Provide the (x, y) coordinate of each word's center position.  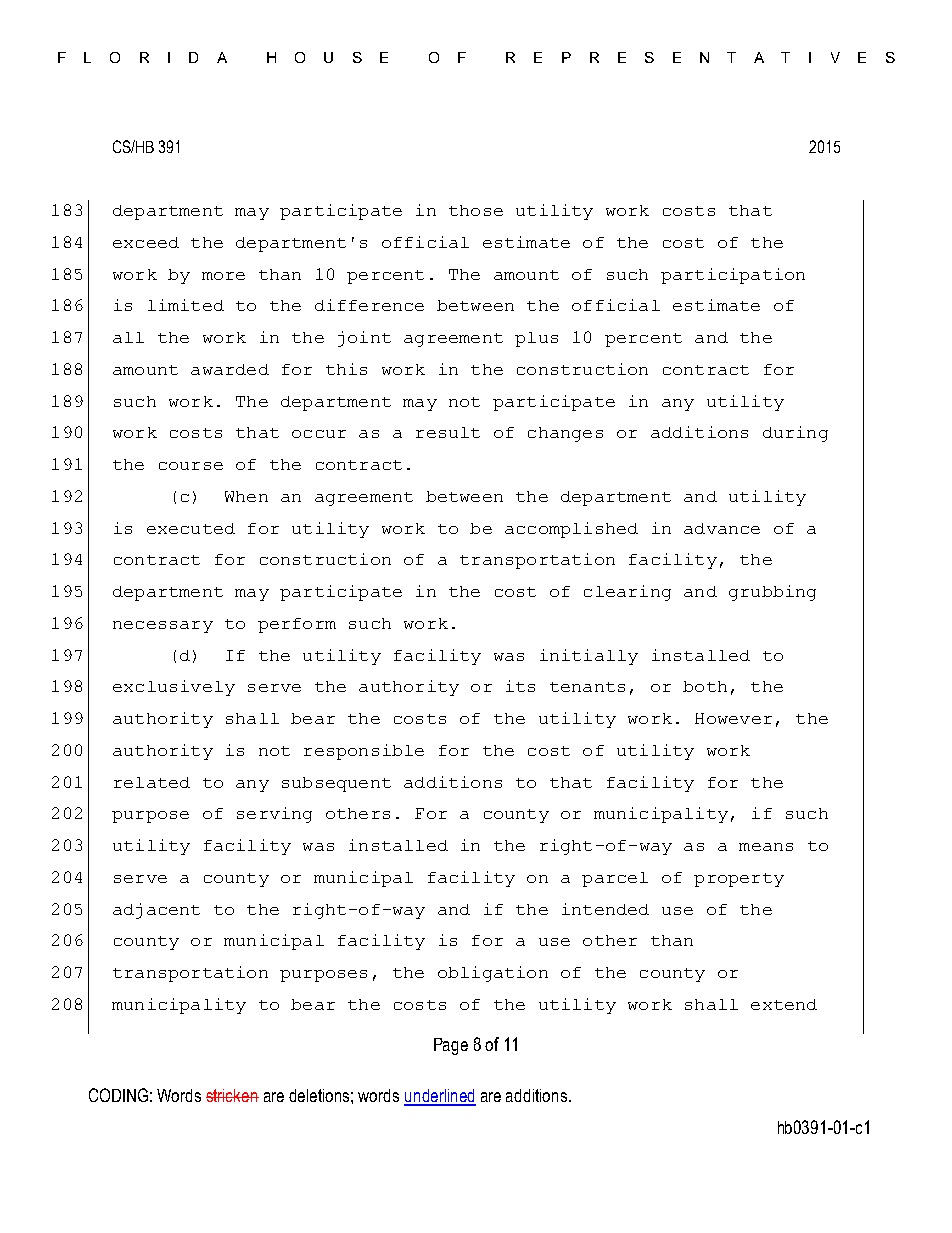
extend (784, 1004)
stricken (232, 1095)
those (476, 210)
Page (451, 1046)
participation (733, 276)
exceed (146, 242)
